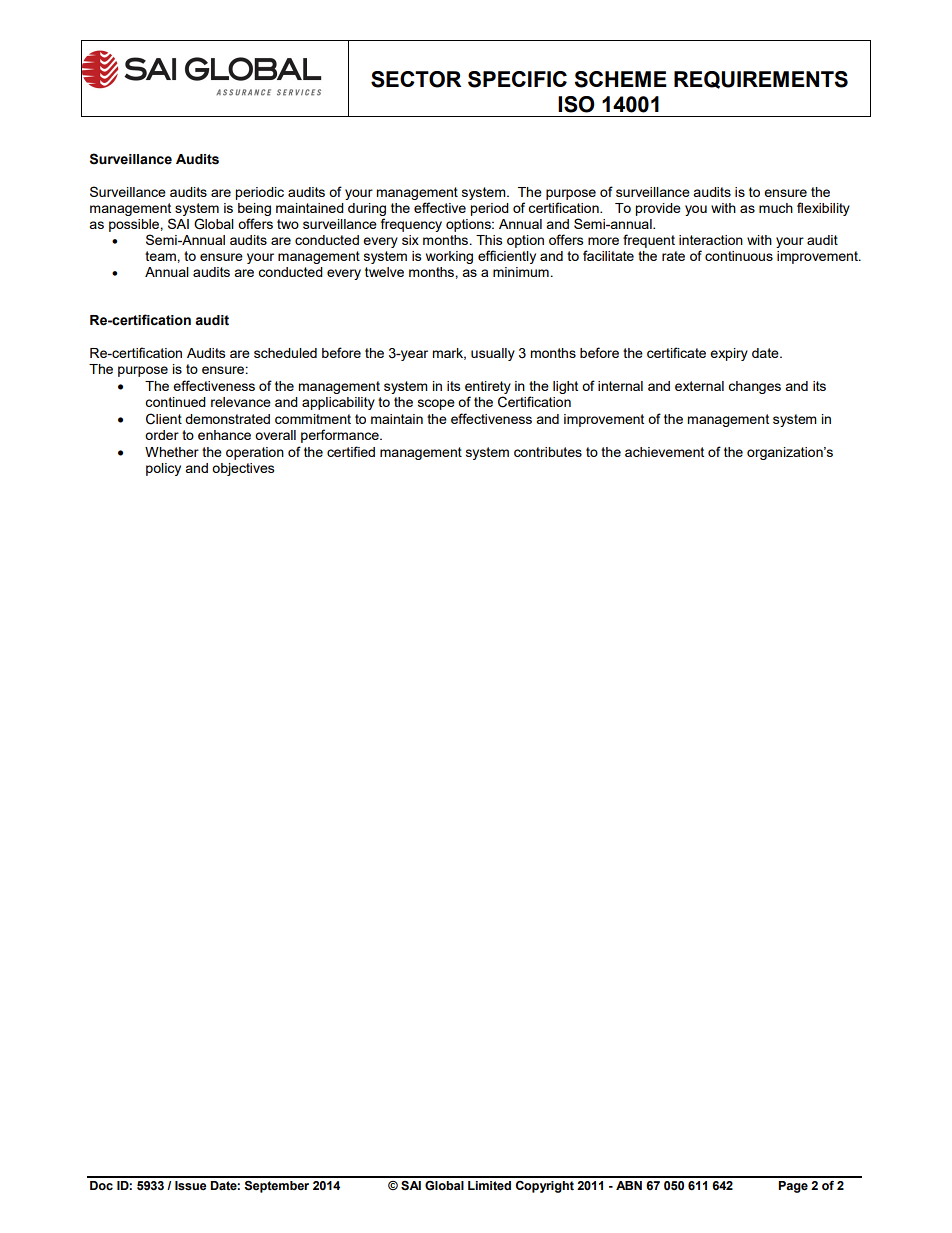  I want to click on policy, so click(163, 469).
